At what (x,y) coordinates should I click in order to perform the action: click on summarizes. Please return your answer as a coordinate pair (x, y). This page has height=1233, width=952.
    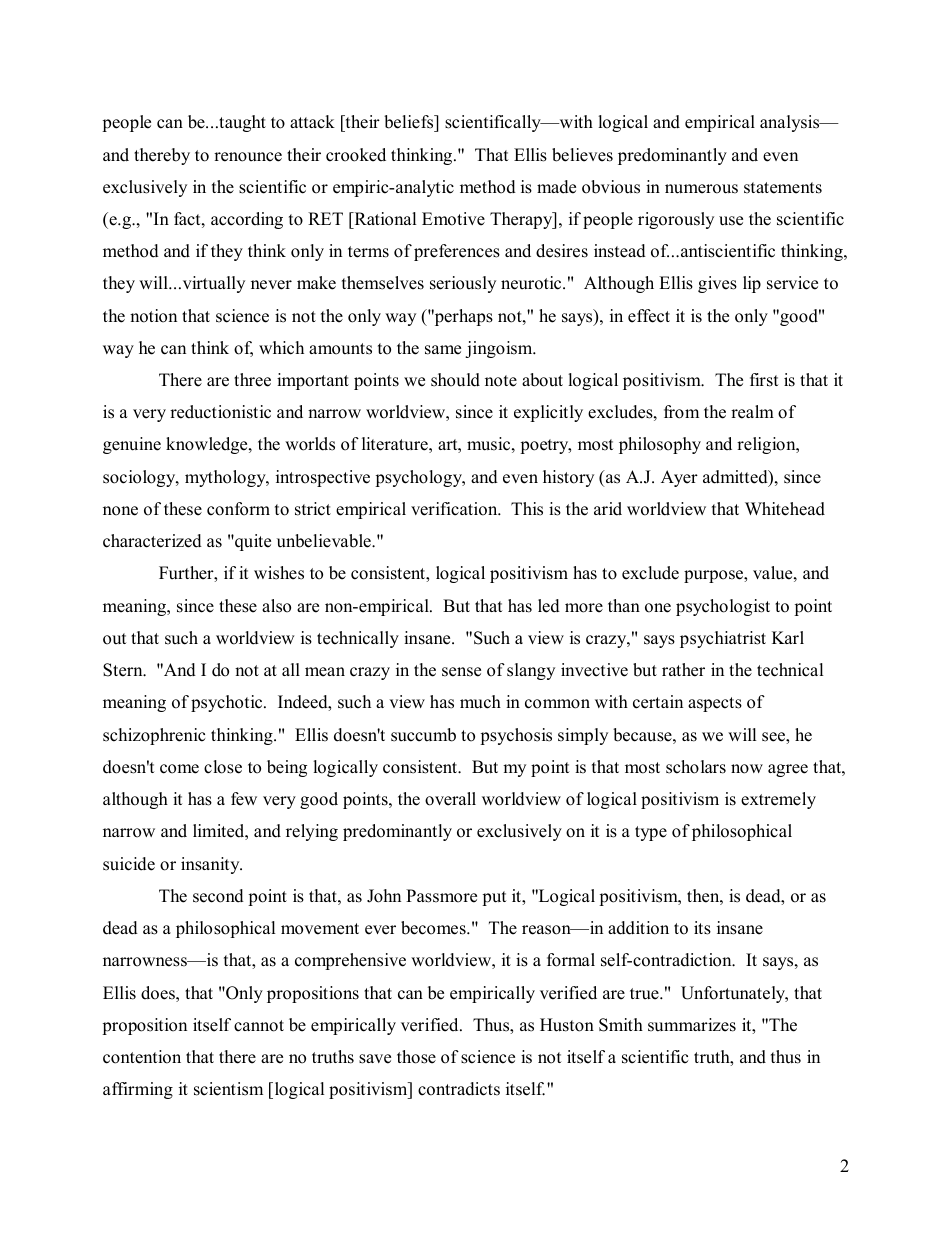
    Looking at the image, I should click on (692, 1025).
